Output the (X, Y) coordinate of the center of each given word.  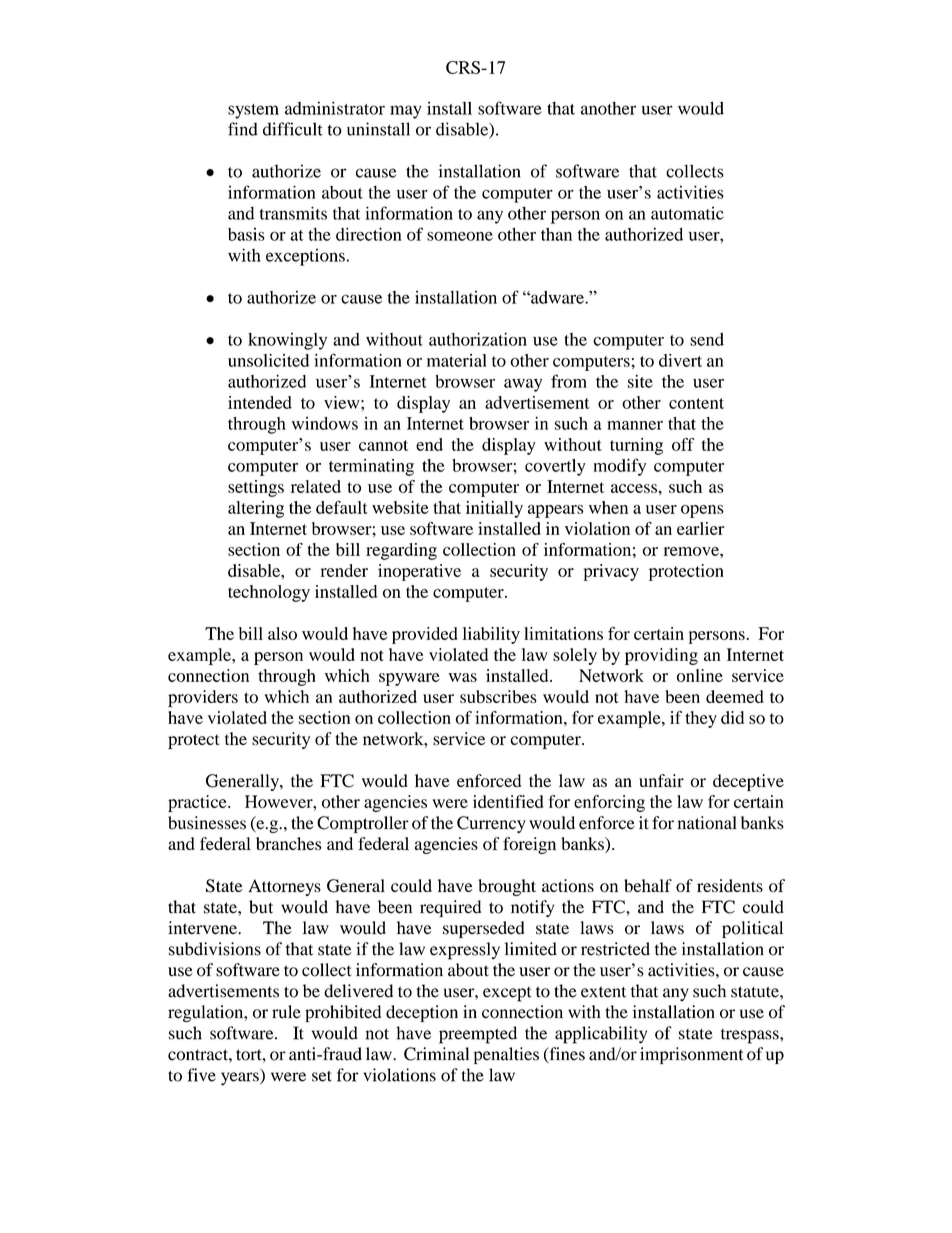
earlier (700, 528)
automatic (687, 213)
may (405, 112)
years (241, 1079)
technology (269, 593)
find (243, 129)
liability (491, 635)
